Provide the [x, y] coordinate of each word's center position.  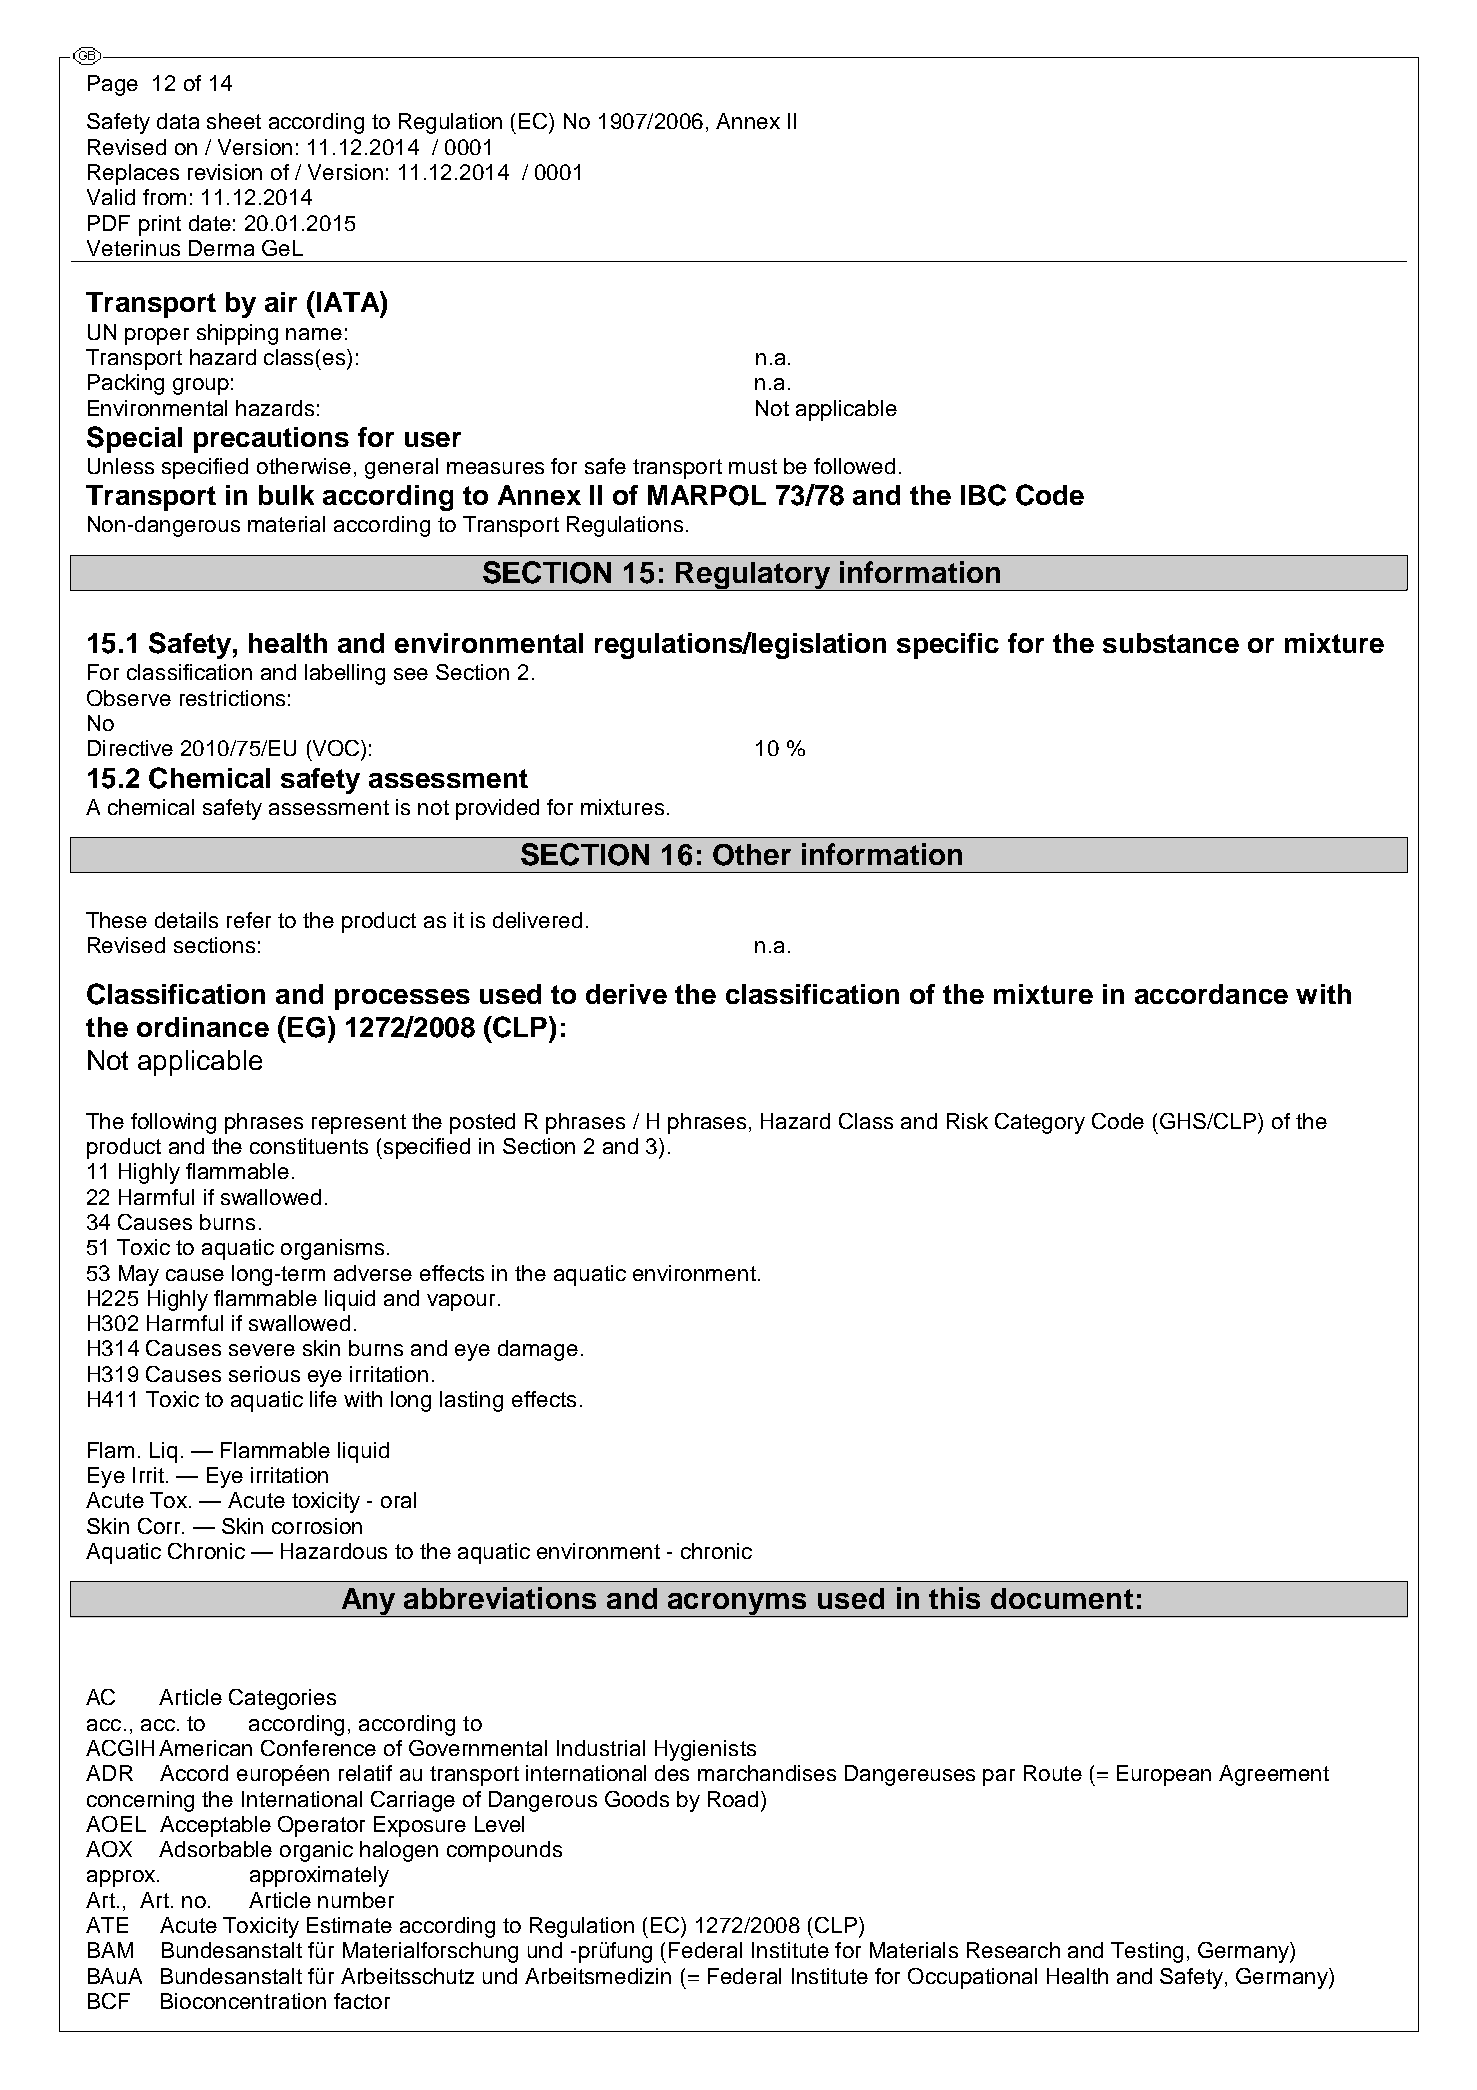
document [1062, 1598]
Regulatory [754, 576]
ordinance [203, 1027]
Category [1040, 1123]
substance [1171, 643]
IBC [983, 495]
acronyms [737, 1605]
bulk [286, 495]
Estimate [349, 1925]
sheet [234, 121]
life [323, 1399]
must [753, 466]
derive [626, 994]
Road [733, 1799]
